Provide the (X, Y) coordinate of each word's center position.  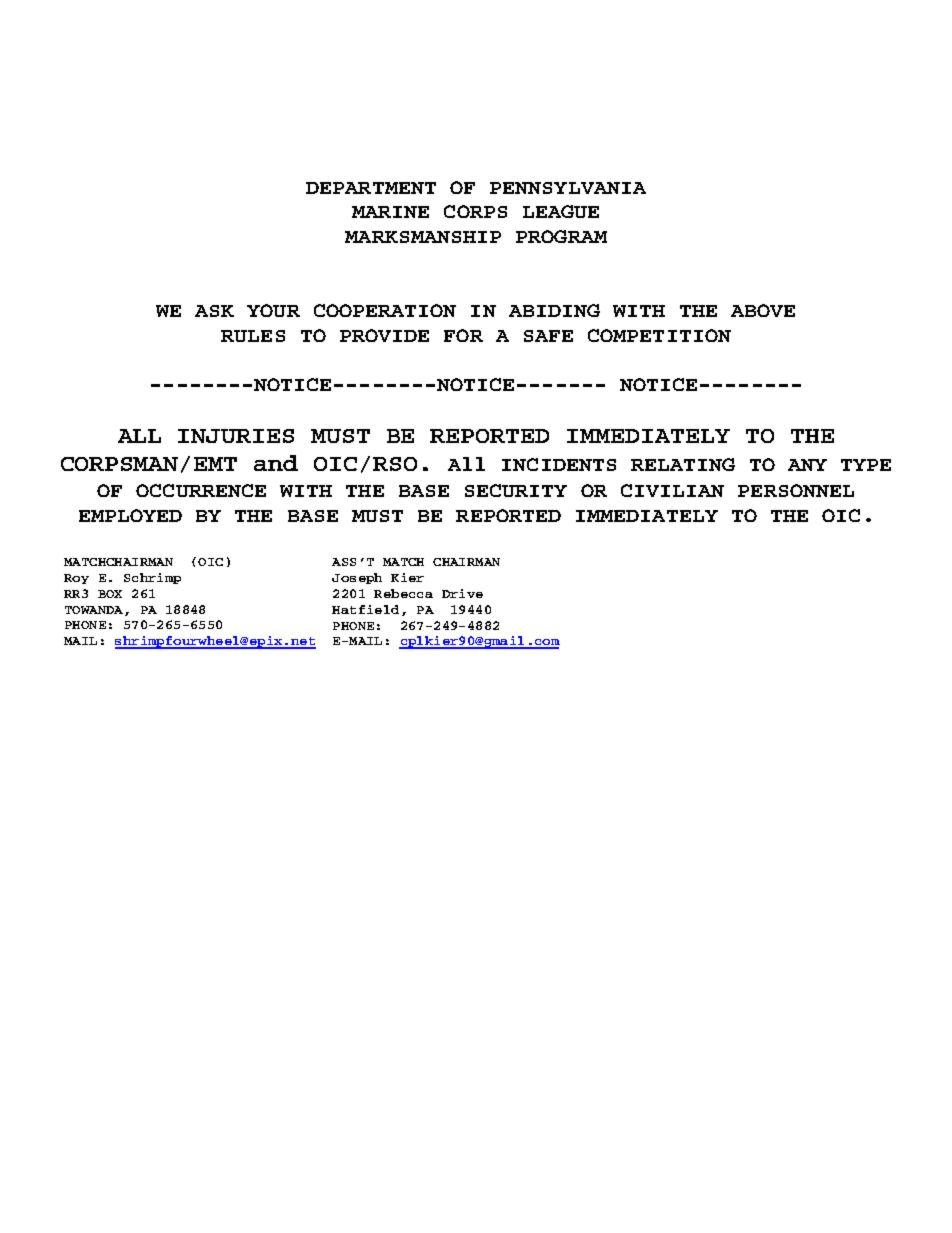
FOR (463, 335)
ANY (807, 465)
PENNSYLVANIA (568, 188)
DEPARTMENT (371, 188)
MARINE (390, 212)
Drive (462, 593)
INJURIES (236, 436)
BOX (110, 594)
